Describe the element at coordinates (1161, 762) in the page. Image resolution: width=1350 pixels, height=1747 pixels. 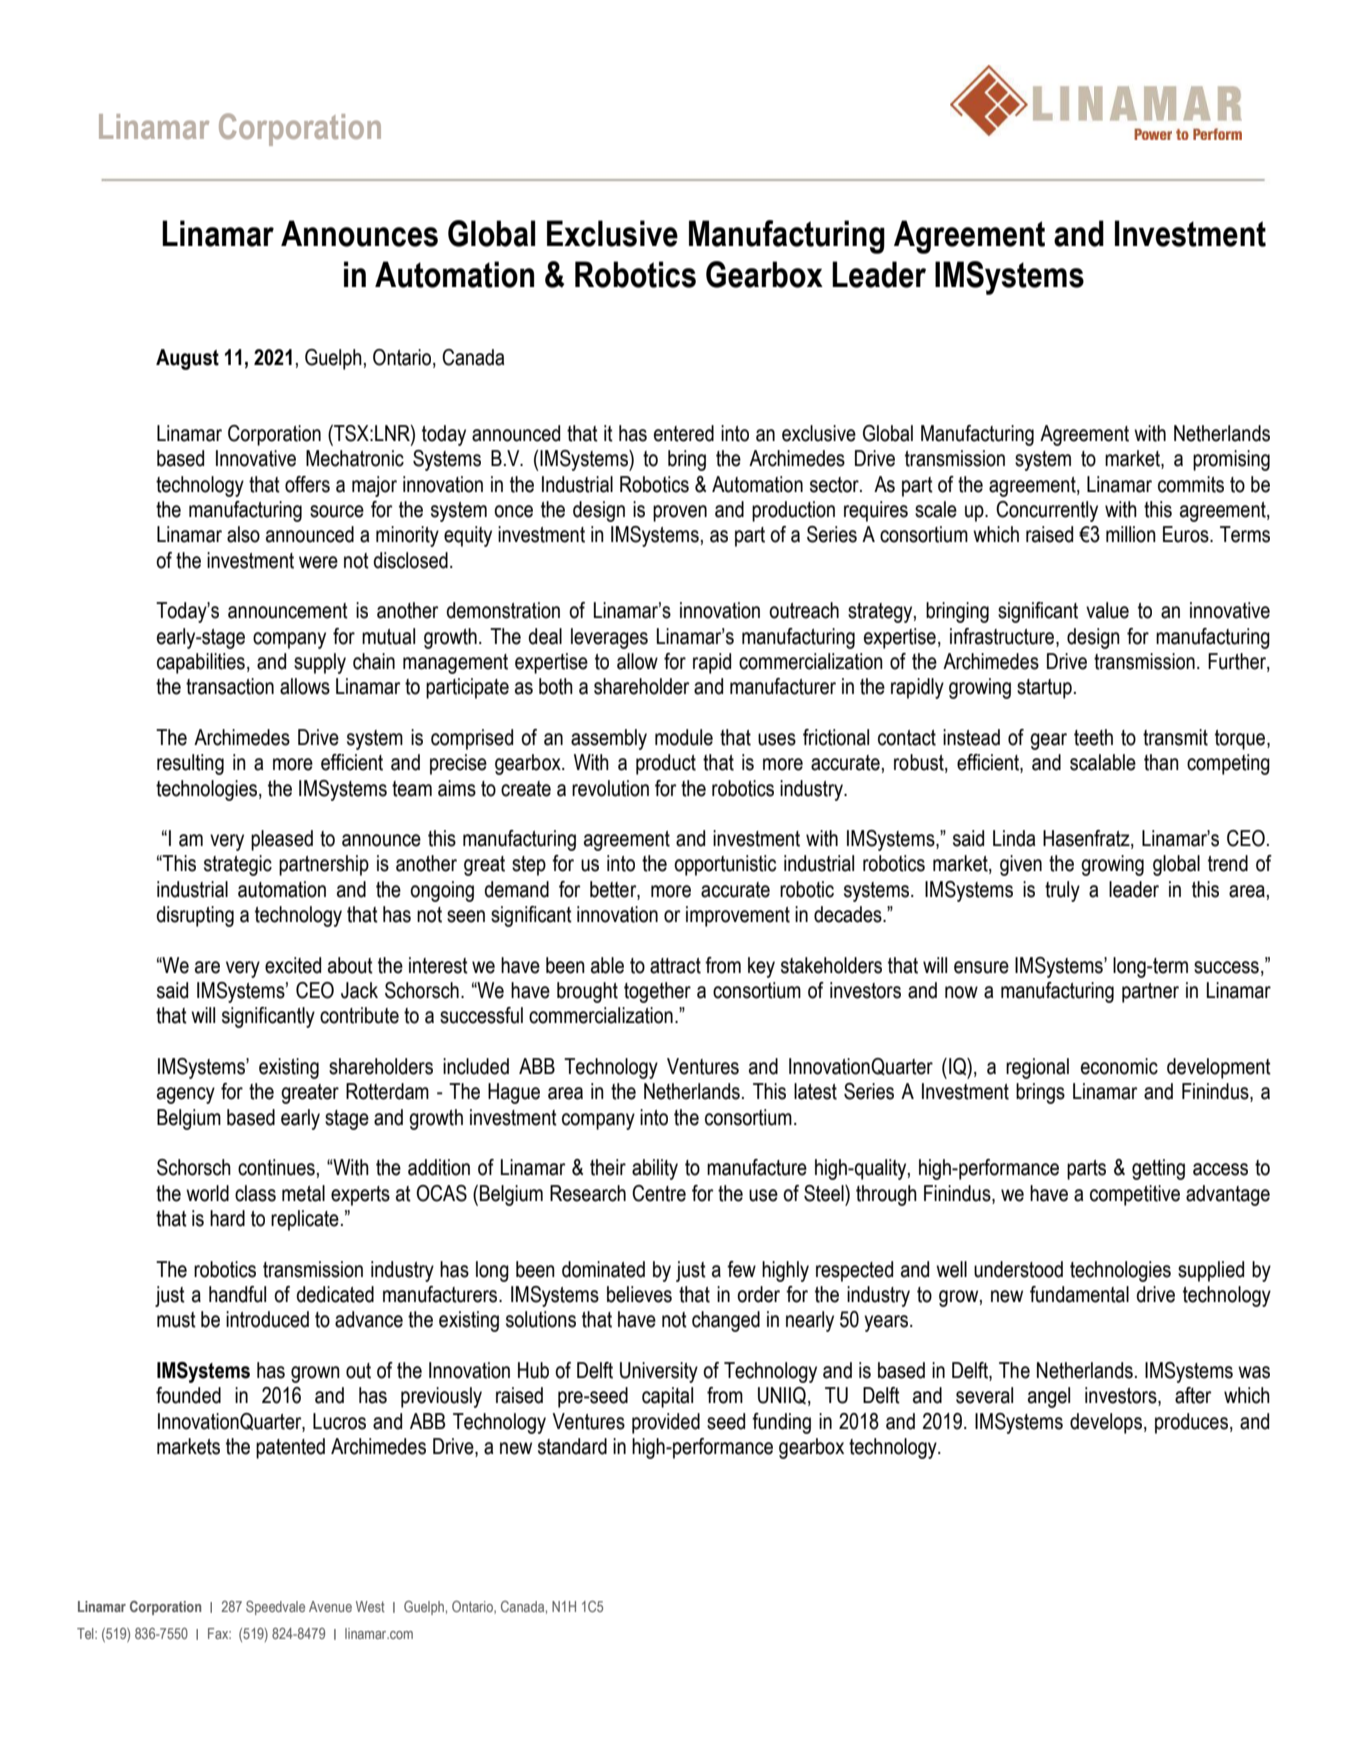
I see `than` at that location.
